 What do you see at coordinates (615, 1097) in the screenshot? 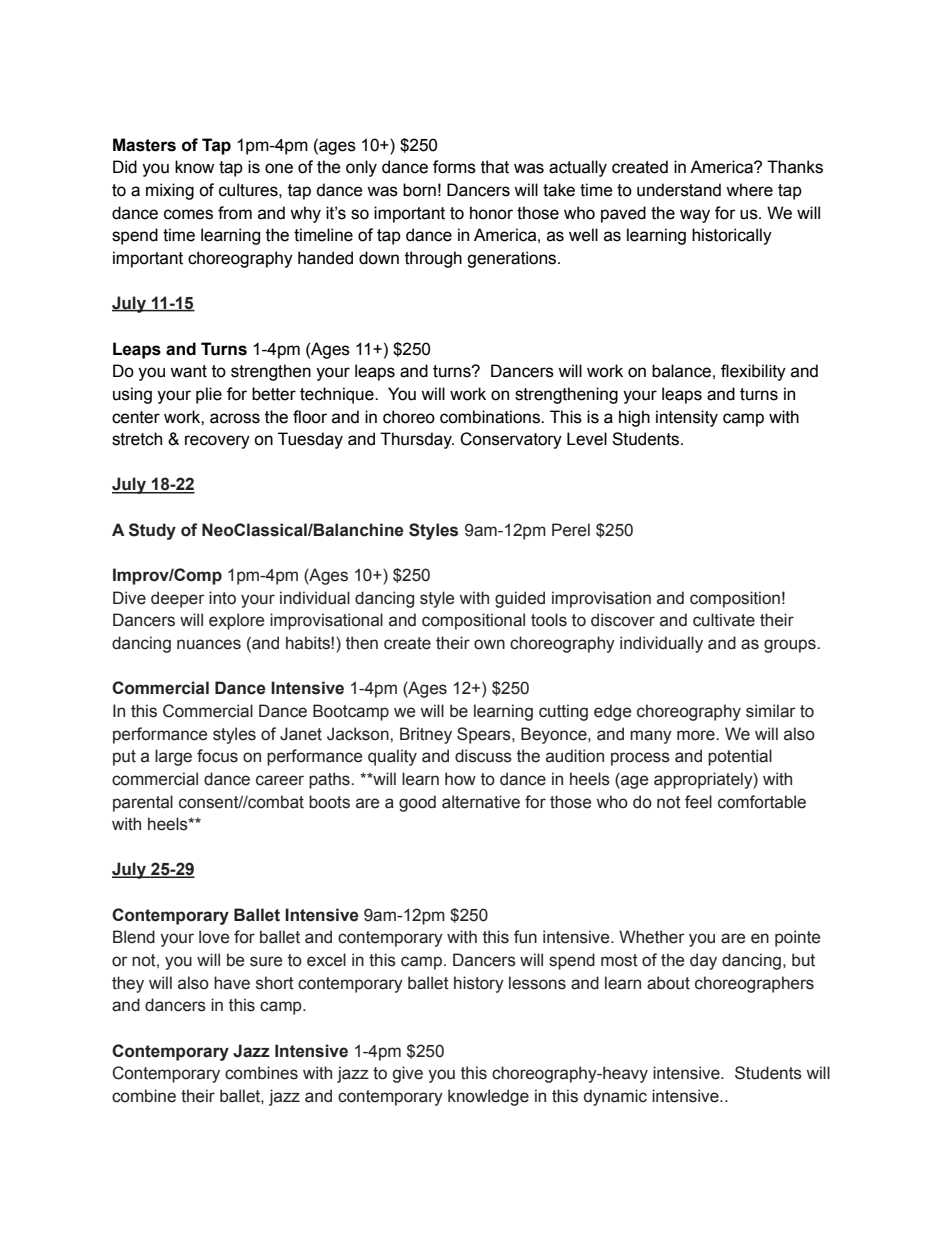
I see `dynamic` at bounding box center [615, 1097].
